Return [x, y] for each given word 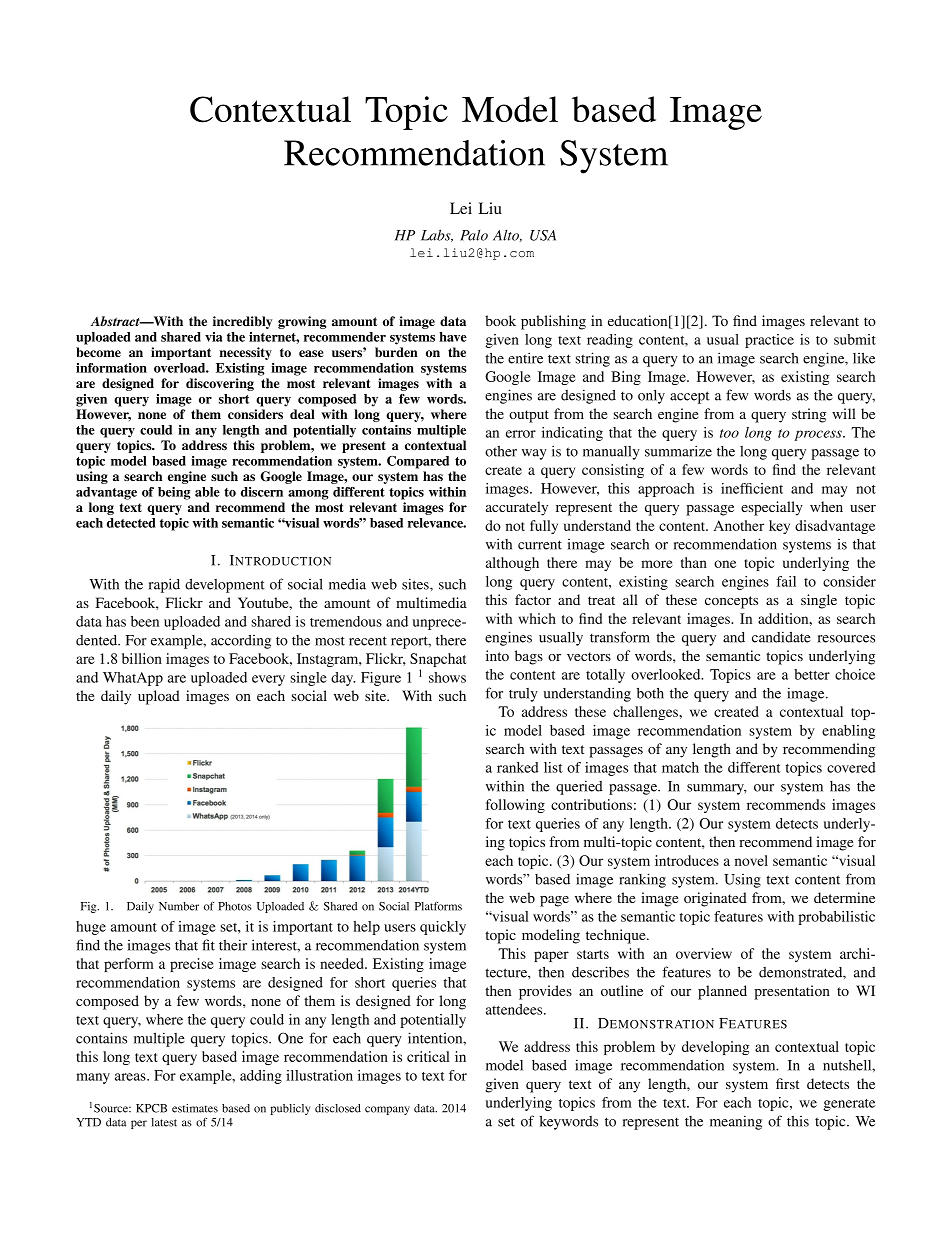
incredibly [242, 322]
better [812, 674]
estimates [195, 1108]
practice [769, 341]
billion [142, 658]
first [787, 1083]
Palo [474, 235]
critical [428, 1056]
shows [447, 677]
